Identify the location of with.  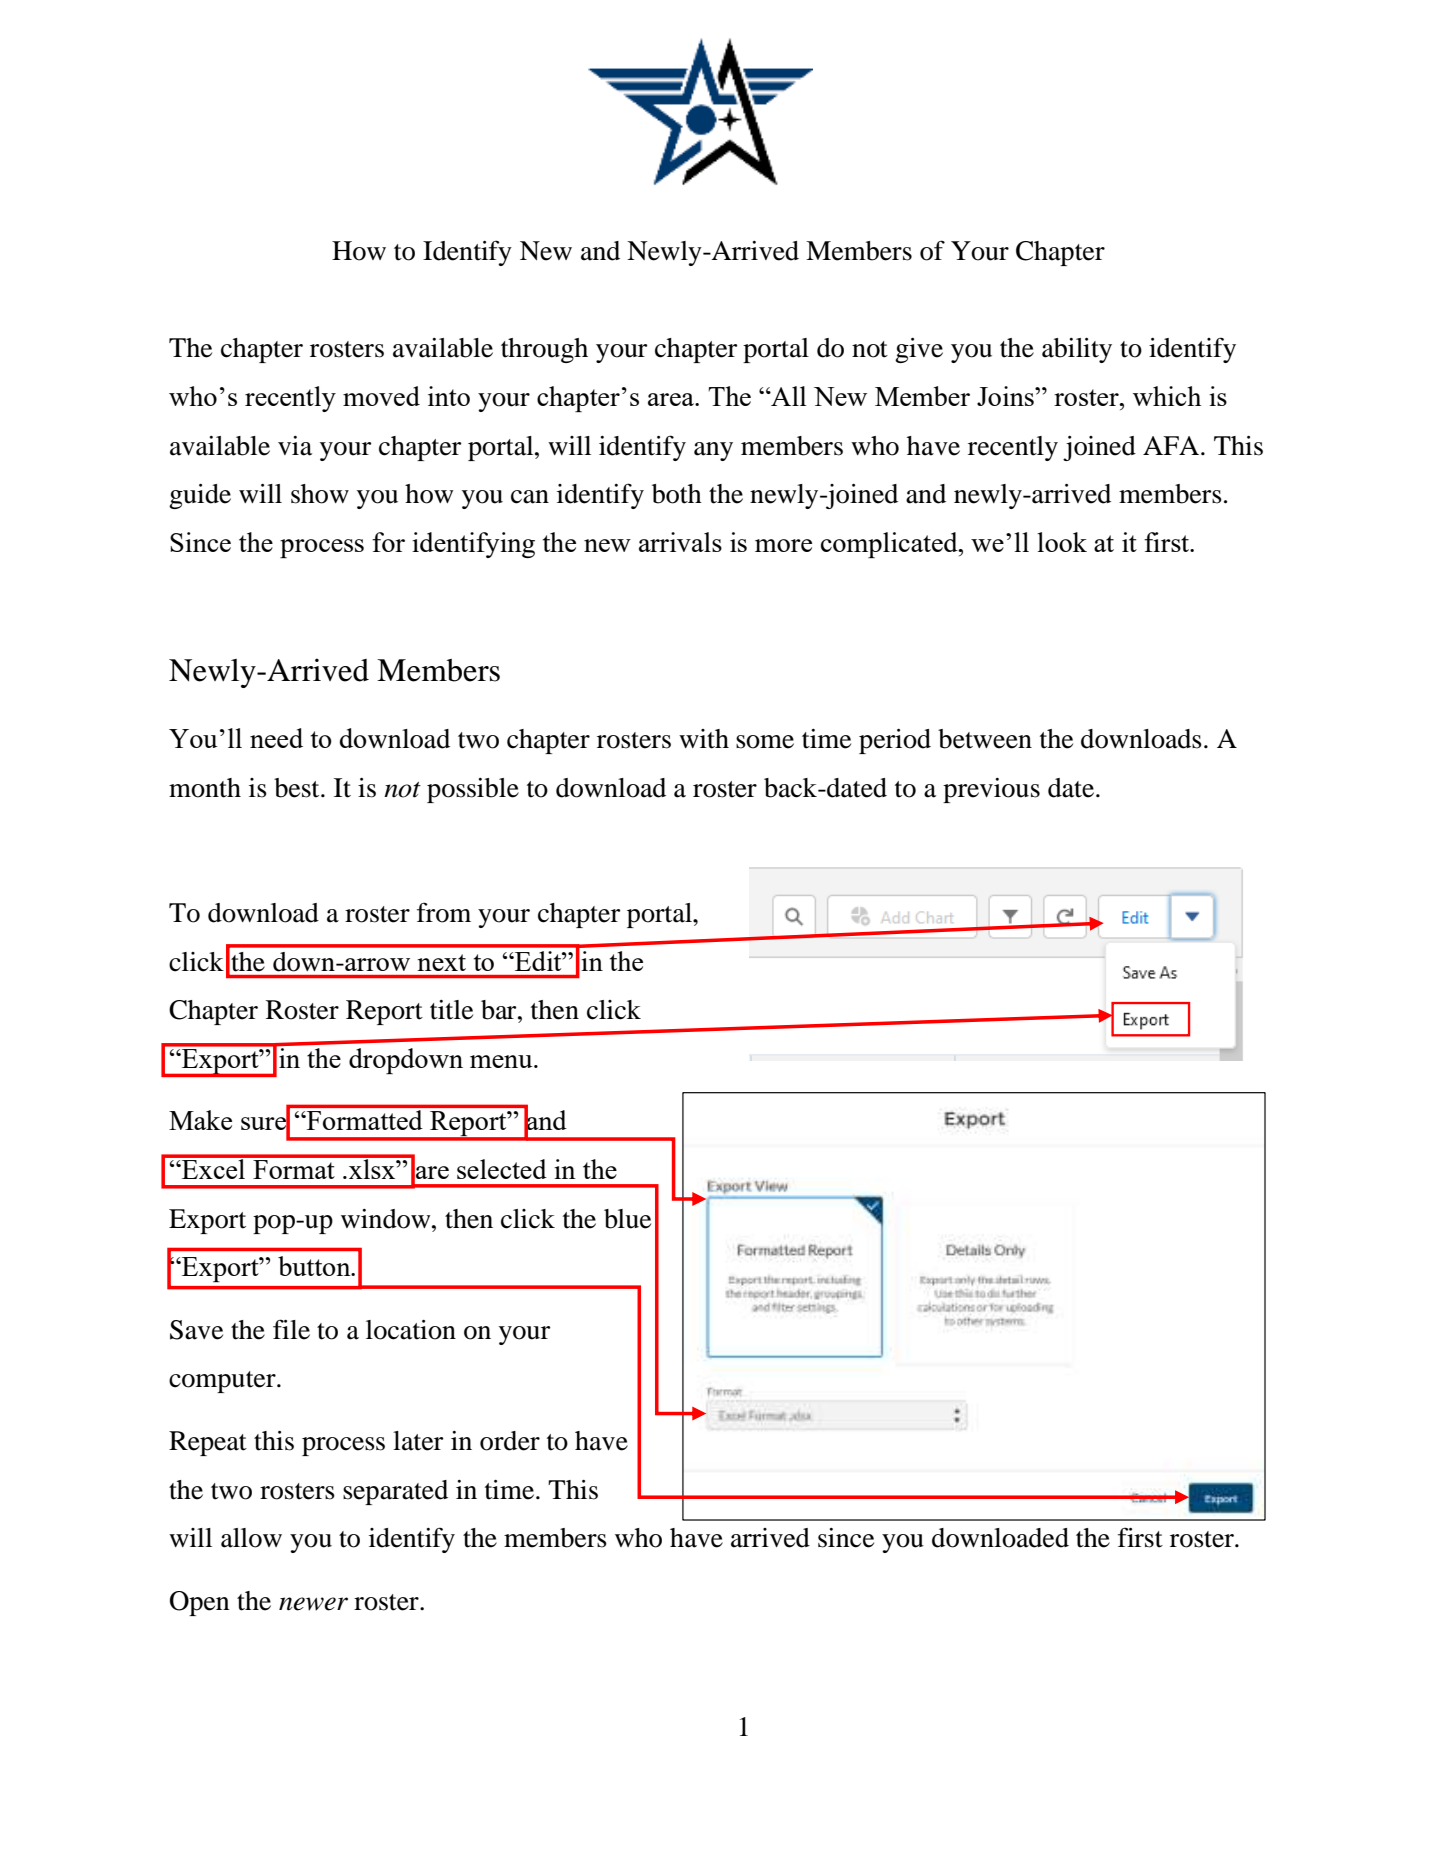
(704, 739).
